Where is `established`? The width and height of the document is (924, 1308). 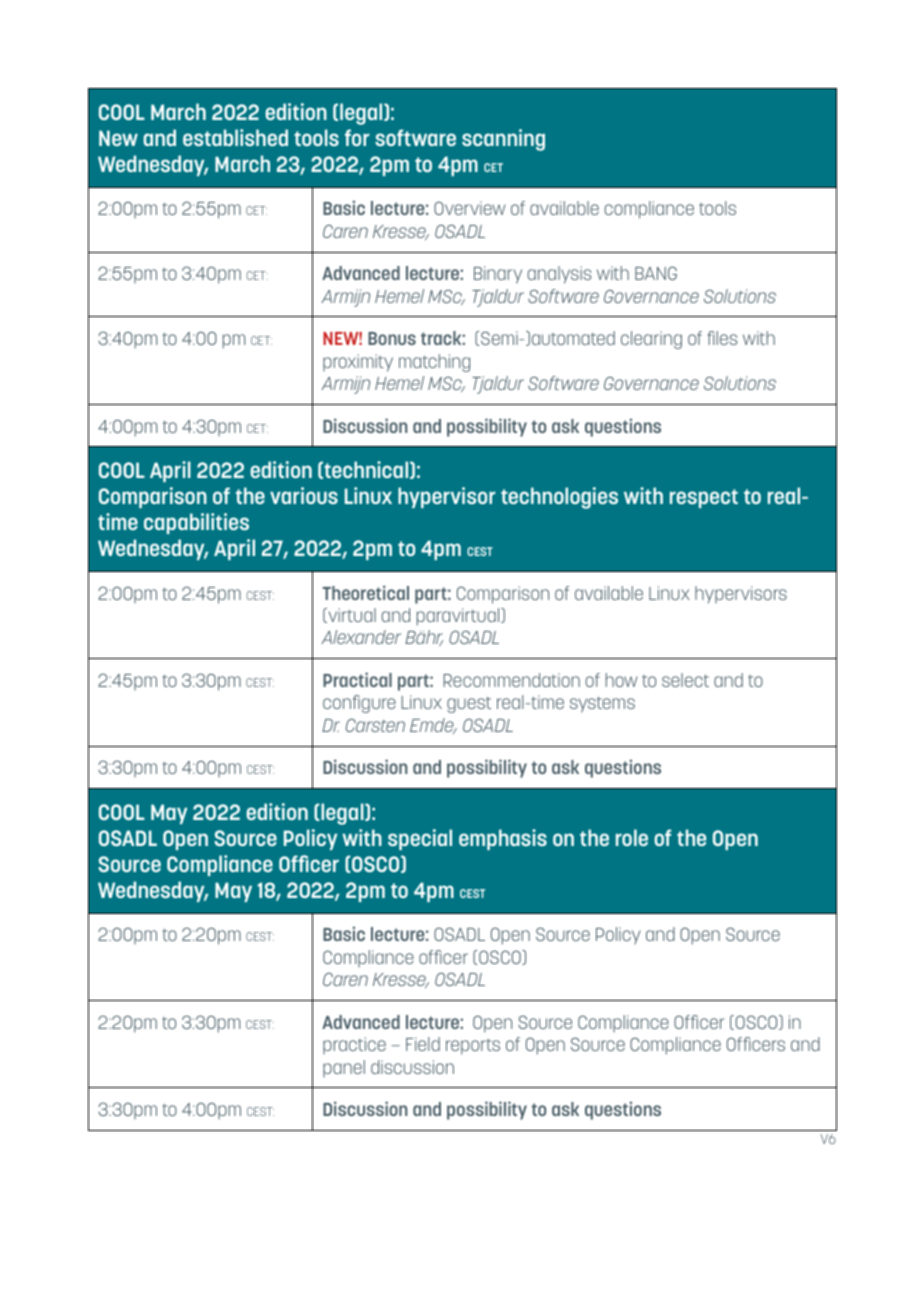 established is located at coordinates (235, 137).
